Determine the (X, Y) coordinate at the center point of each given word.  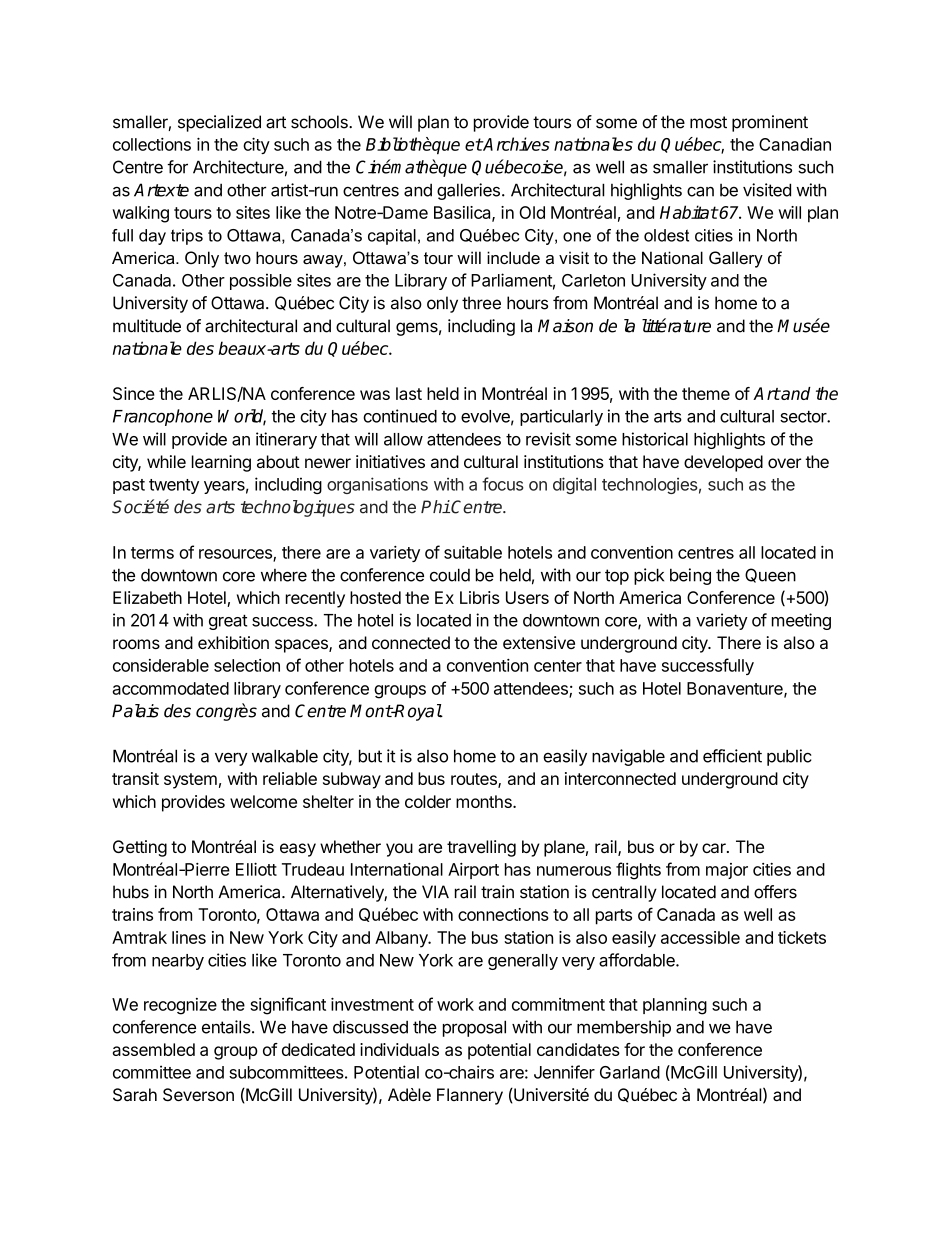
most (708, 122)
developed (723, 463)
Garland (630, 1072)
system (190, 781)
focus (503, 484)
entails (227, 1027)
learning (221, 463)
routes (475, 780)
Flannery (470, 1096)
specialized (219, 123)
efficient (732, 756)
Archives (516, 144)
